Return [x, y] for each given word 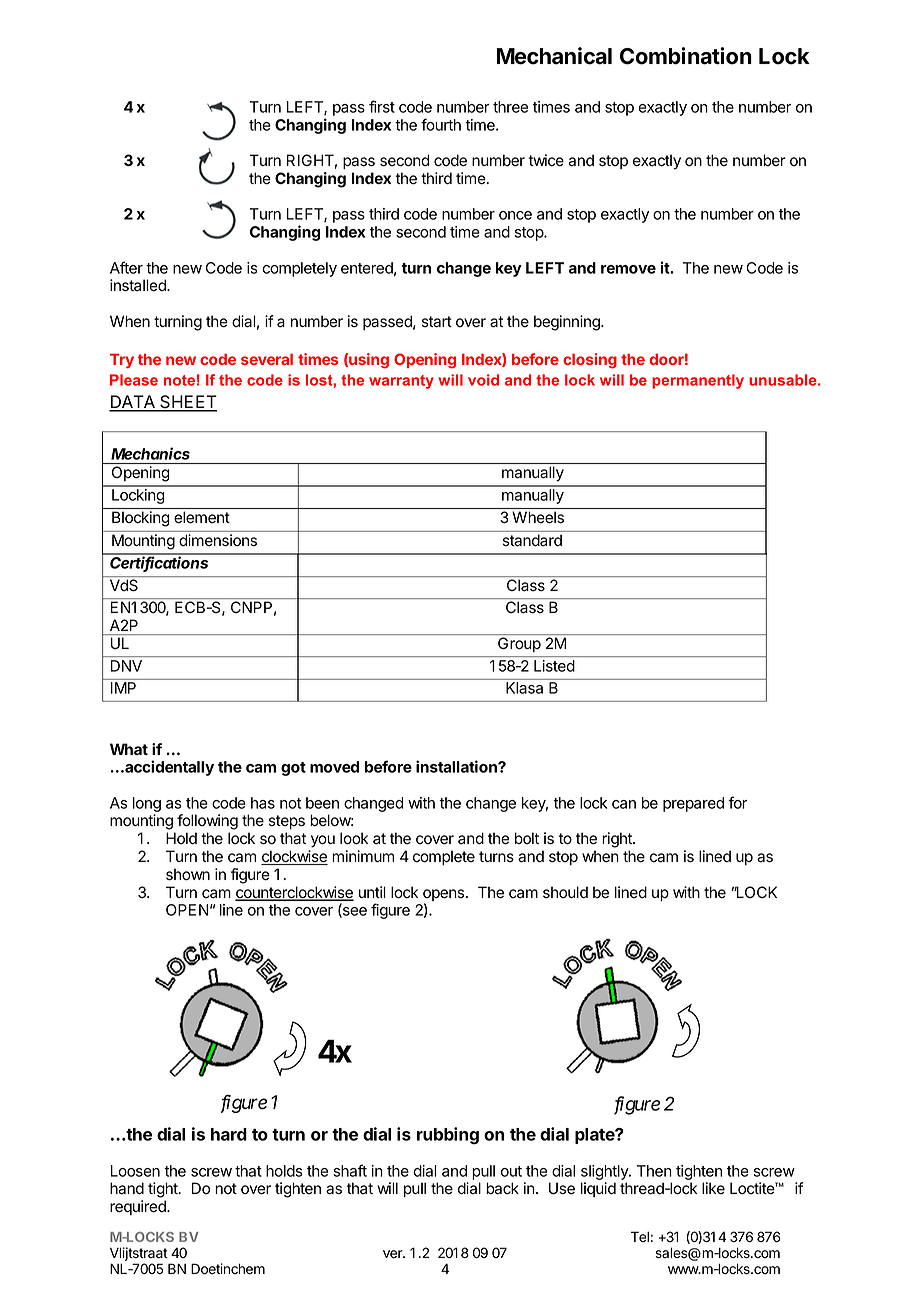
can [624, 804]
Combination [686, 56]
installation [457, 766]
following [207, 822]
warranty [401, 382]
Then [654, 1171]
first [382, 106]
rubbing [448, 1135]
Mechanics [150, 453]
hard [229, 1134]
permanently [698, 381]
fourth [441, 124]
